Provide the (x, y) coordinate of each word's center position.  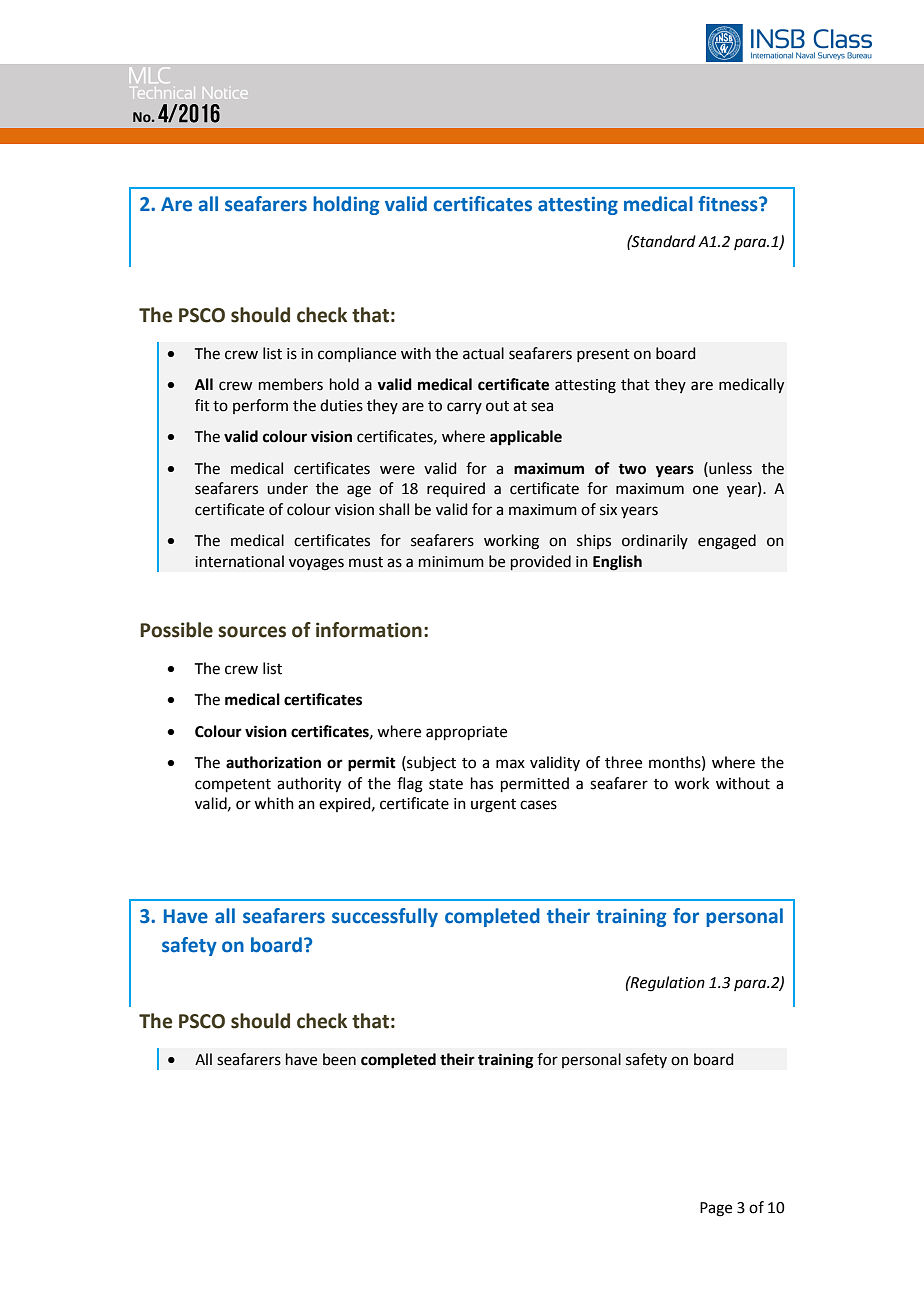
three (623, 762)
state (446, 784)
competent (233, 785)
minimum (451, 562)
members (291, 384)
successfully (385, 917)
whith (274, 803)
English (617, 563)
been (339, 1059)
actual (483, 353)
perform (260, 406)
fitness (729, 204)
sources (252, 632)
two (632, 469)
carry (464, 408)
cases (538, 805)
